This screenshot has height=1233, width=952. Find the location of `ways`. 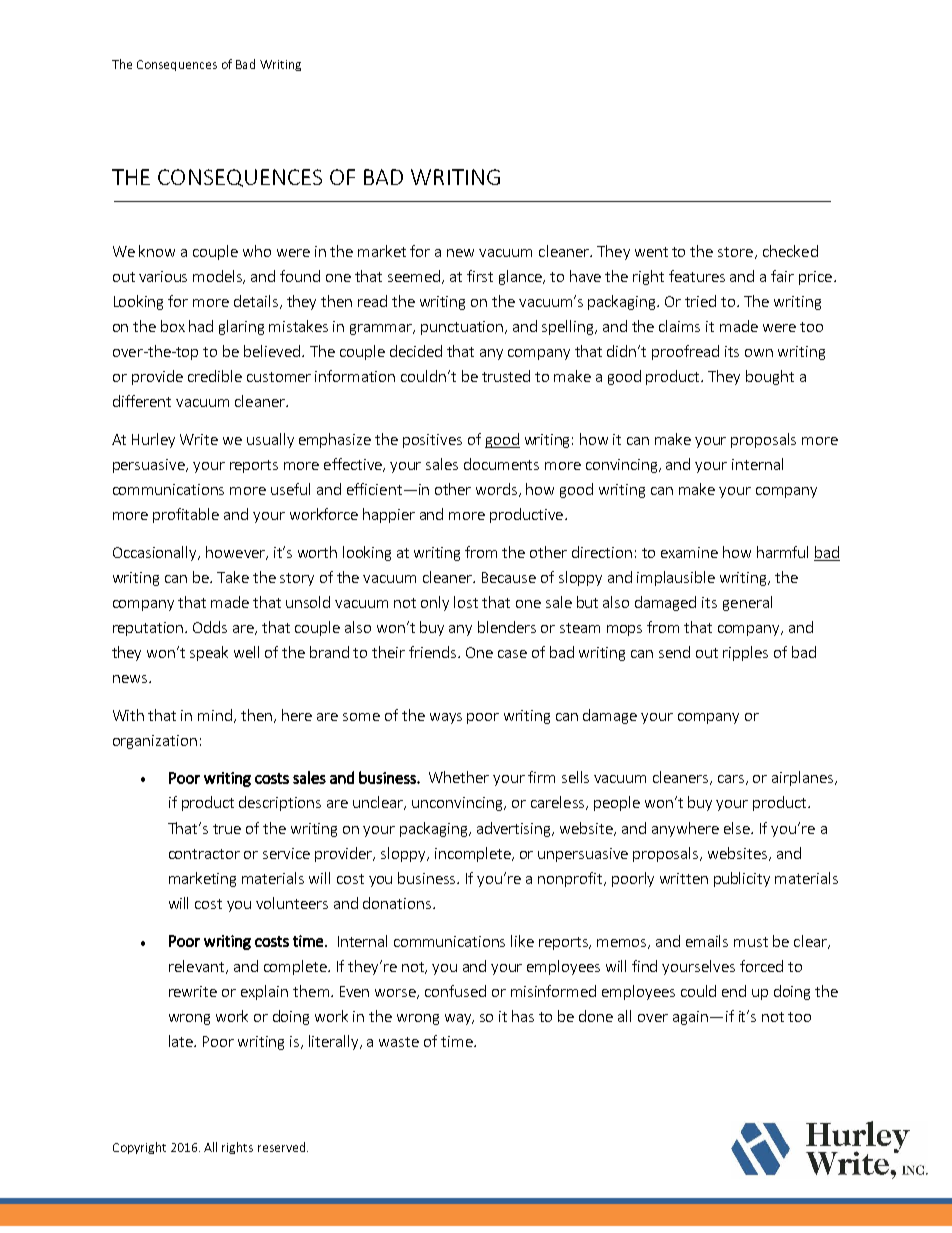

ways is located at coordinates (446, 718).
